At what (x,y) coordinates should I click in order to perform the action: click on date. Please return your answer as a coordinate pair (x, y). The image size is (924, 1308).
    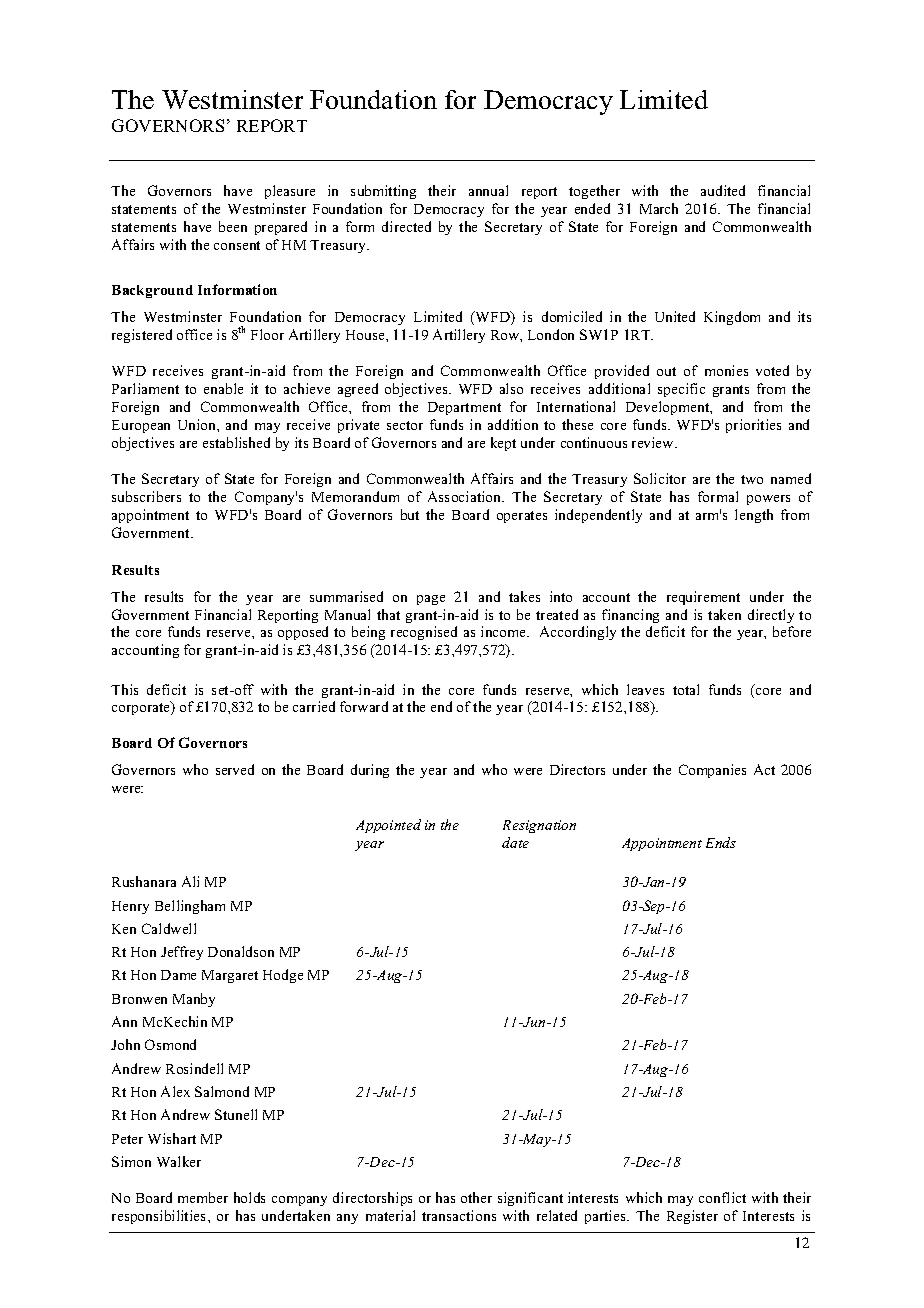
    Looking at the image, I should click on (515, 842).
